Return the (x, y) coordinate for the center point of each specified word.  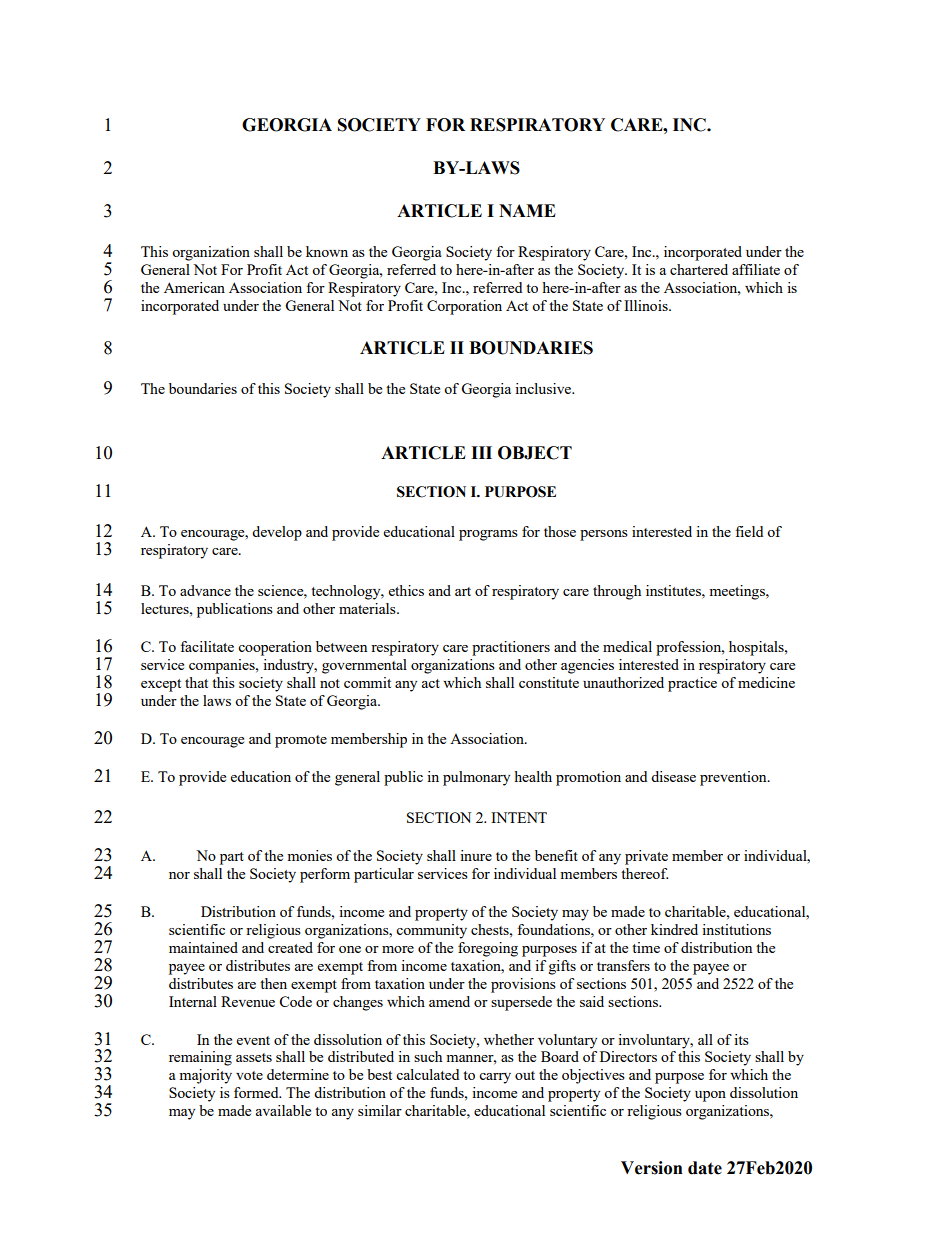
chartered (699, 269)
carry (495, 1078)
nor (179, 875)
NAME (527, 210)
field (749, 531)
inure (476, 855)
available (283, 1110)
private (646, 857)
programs (488, 535)
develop (277, 533)
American (194, 287)
